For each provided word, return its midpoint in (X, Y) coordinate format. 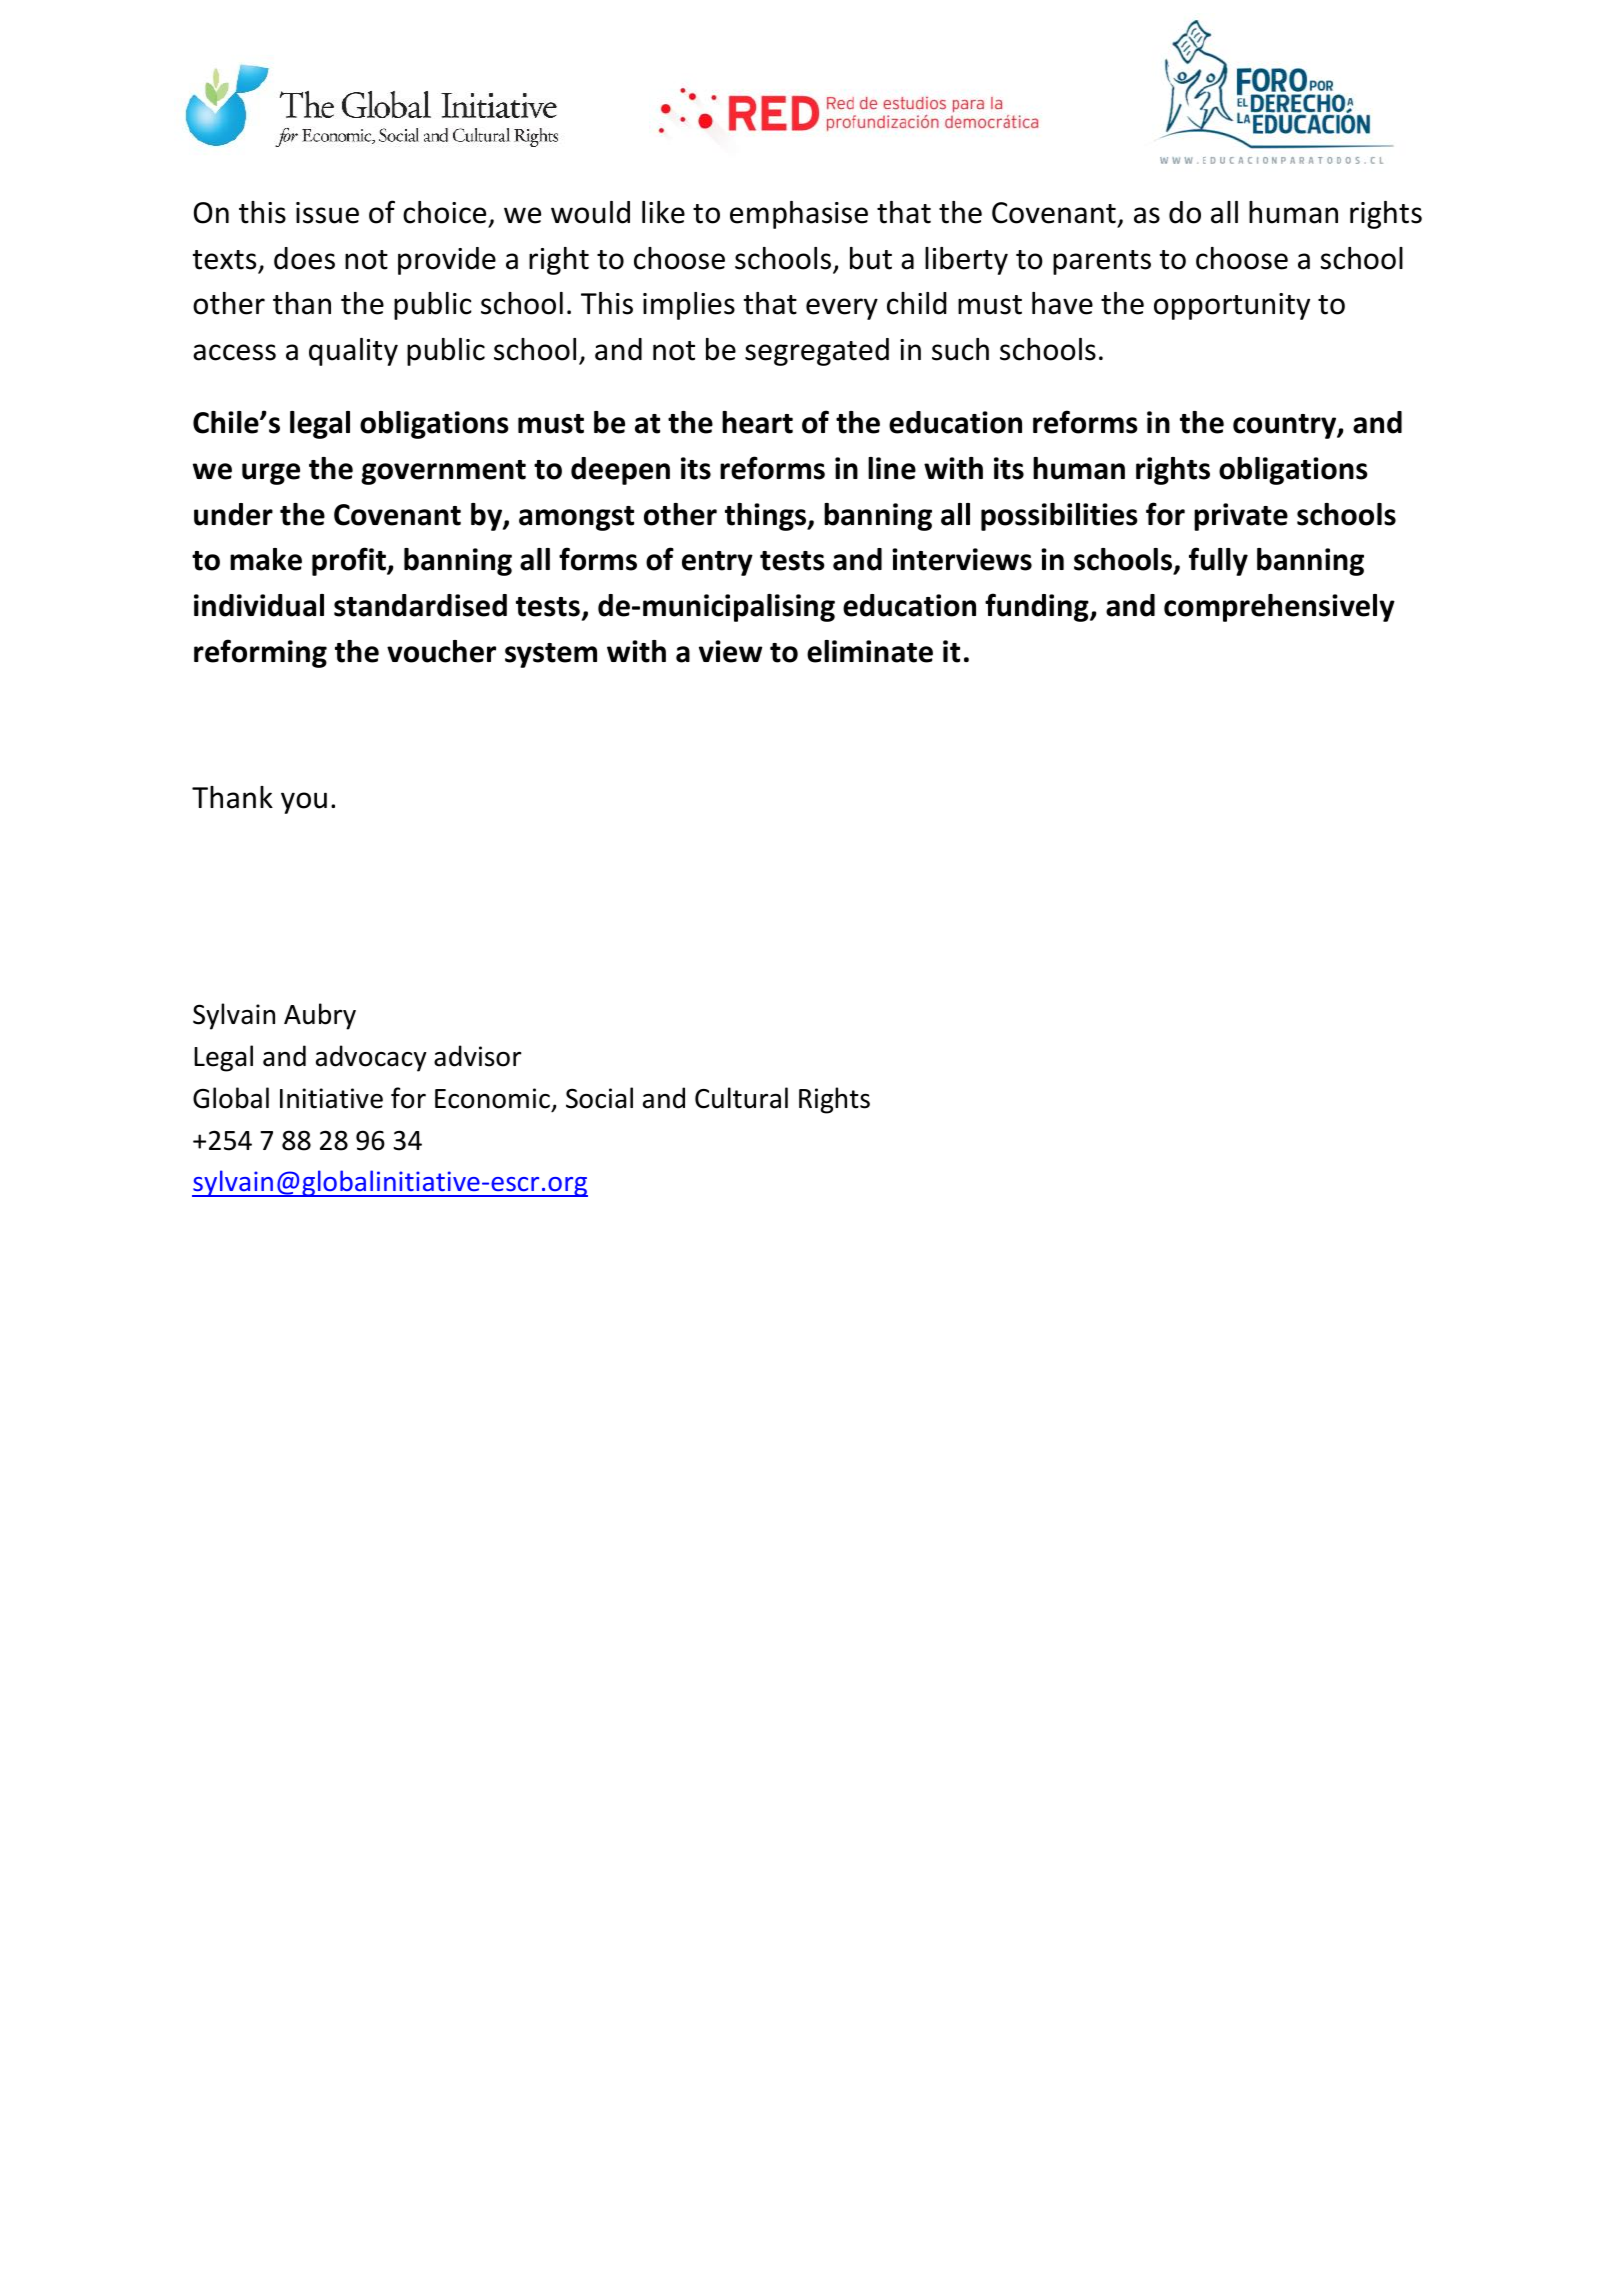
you (304, 803)
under (233, 514)
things (767, 517)
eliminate (870, 651)
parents (1102, 262)
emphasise (799, 215)
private (1241, 517)
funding (1038, 607)
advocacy (371, 1058)
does (304, 258)
